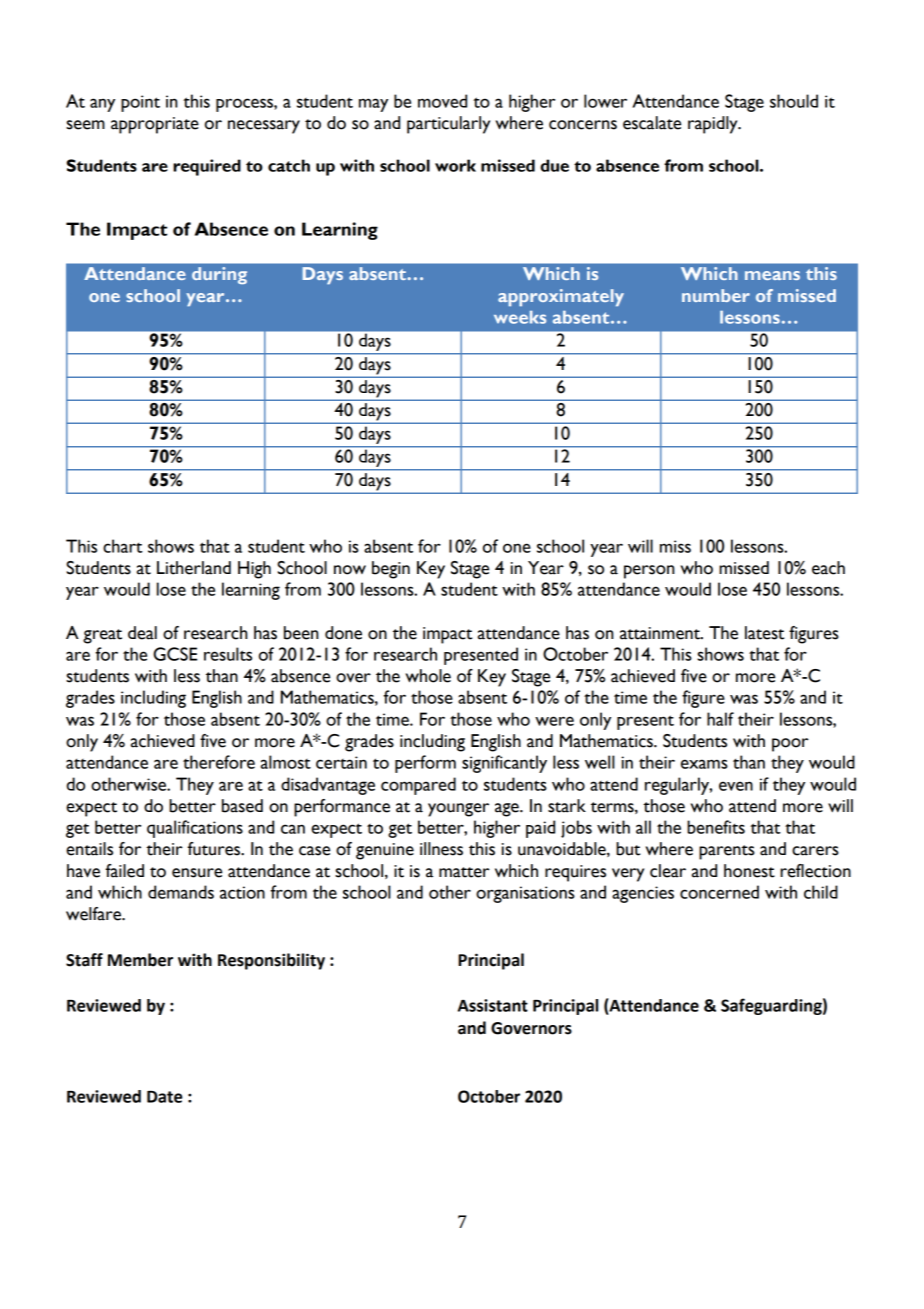 The width and height of the screenshot is (924, 1309). I want to click on significantly, so click(504, 764).
